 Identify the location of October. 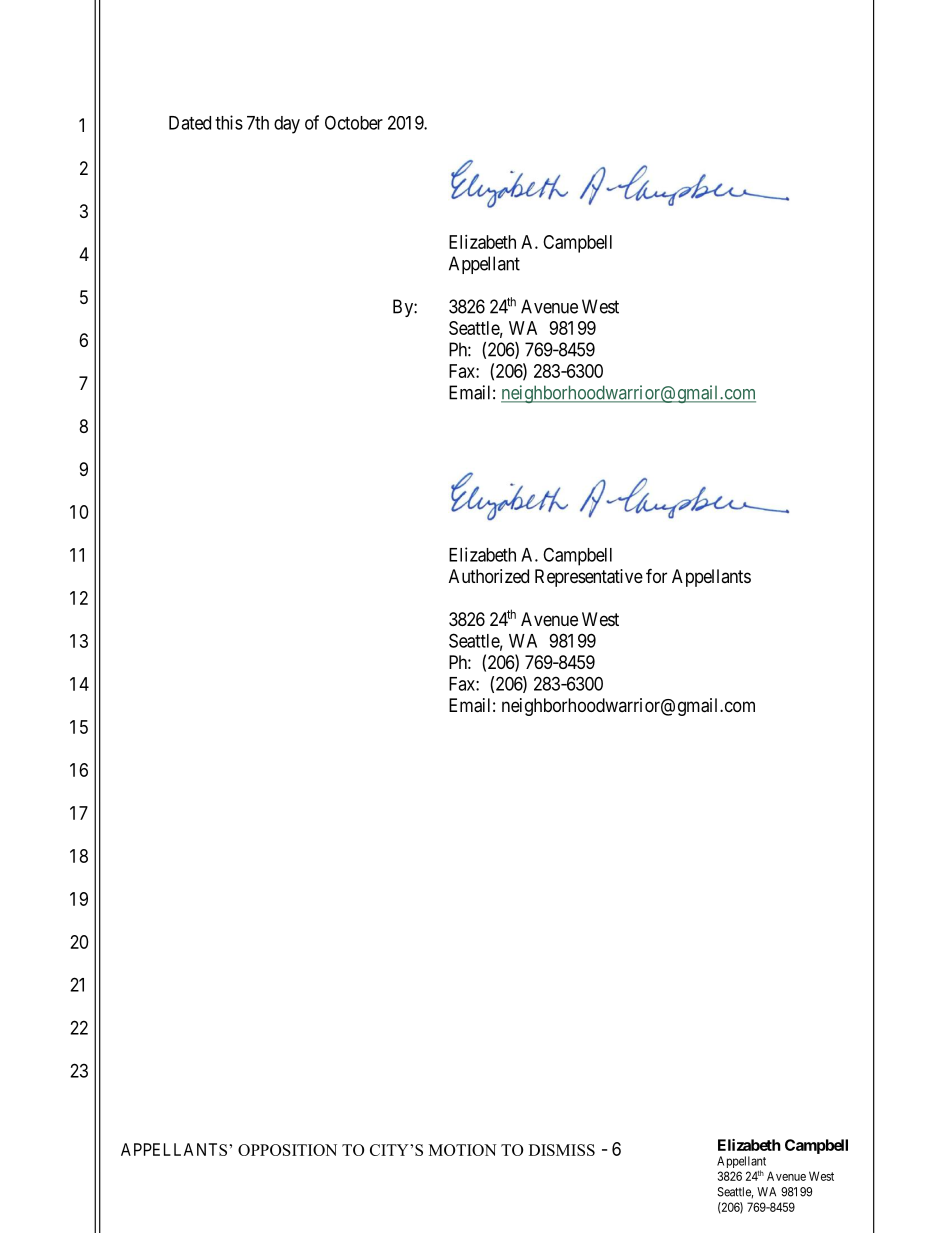
(354, 122).
